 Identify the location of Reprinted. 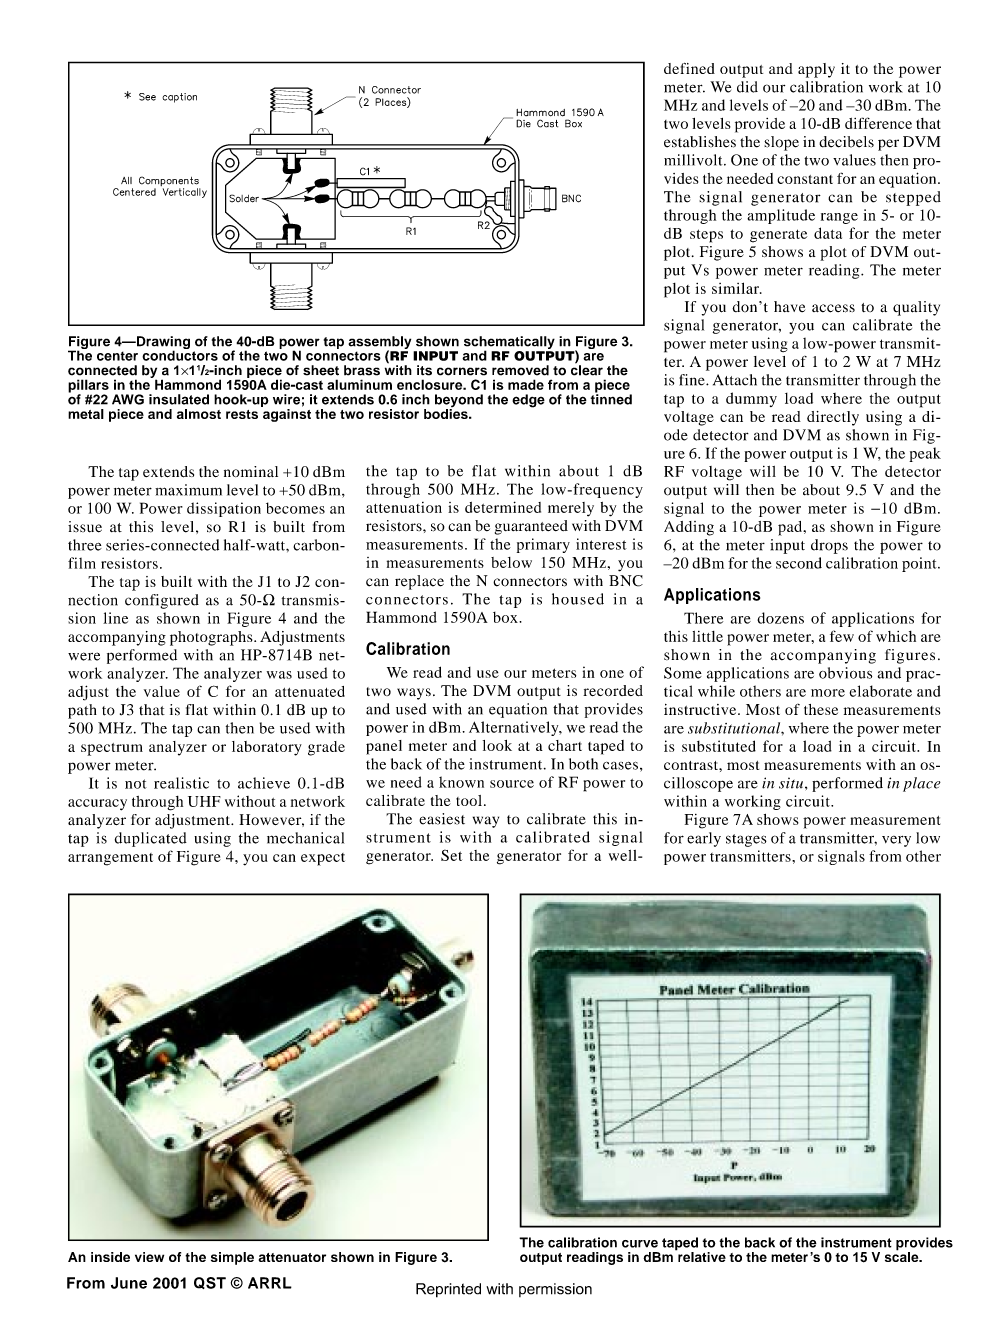
(448, 1290).
